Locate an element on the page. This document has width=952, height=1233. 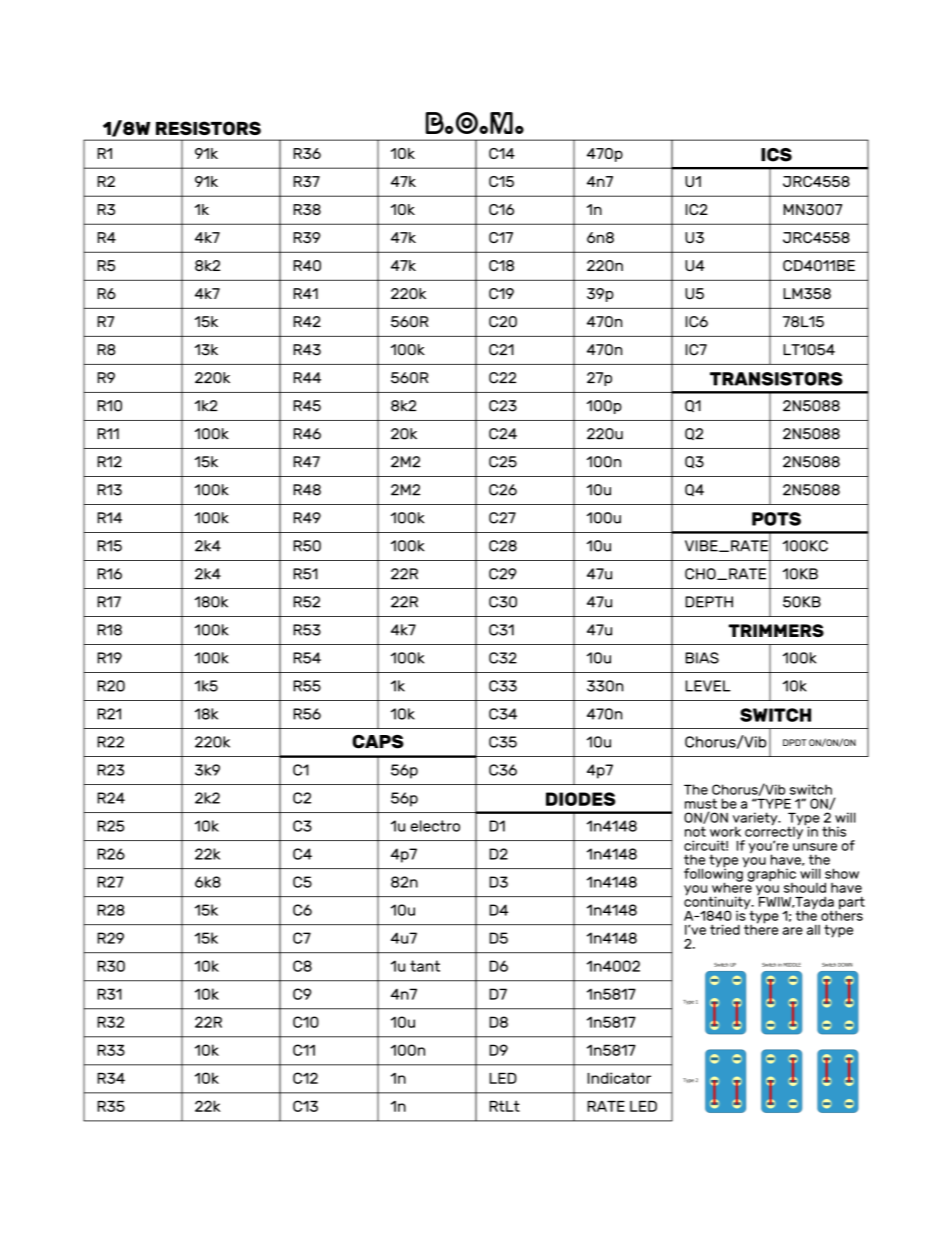
ICS is located at coordinates (776, 155).
